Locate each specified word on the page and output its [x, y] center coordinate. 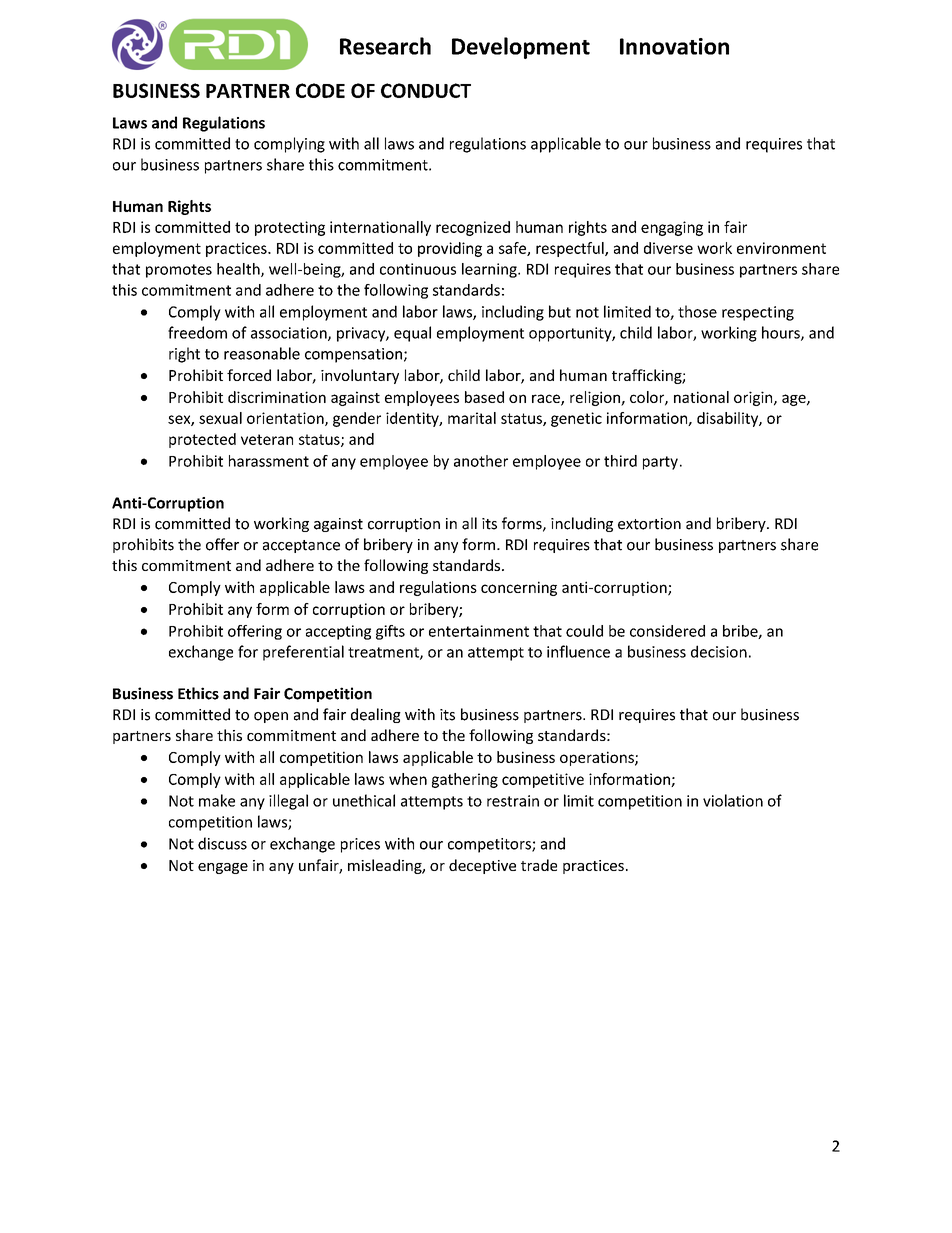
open [271, 717]
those [697, 311]
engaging [672, 228]
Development [521, 48]
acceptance [301, 546]
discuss [222, 843]
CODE [320, 90]
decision [719, 651]
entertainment [479, 631]
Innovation [674, 46]
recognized [473, 228]
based [484, 397]
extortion [649, 524]
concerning [519, 588]
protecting [290, 228]
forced [249, 375]
